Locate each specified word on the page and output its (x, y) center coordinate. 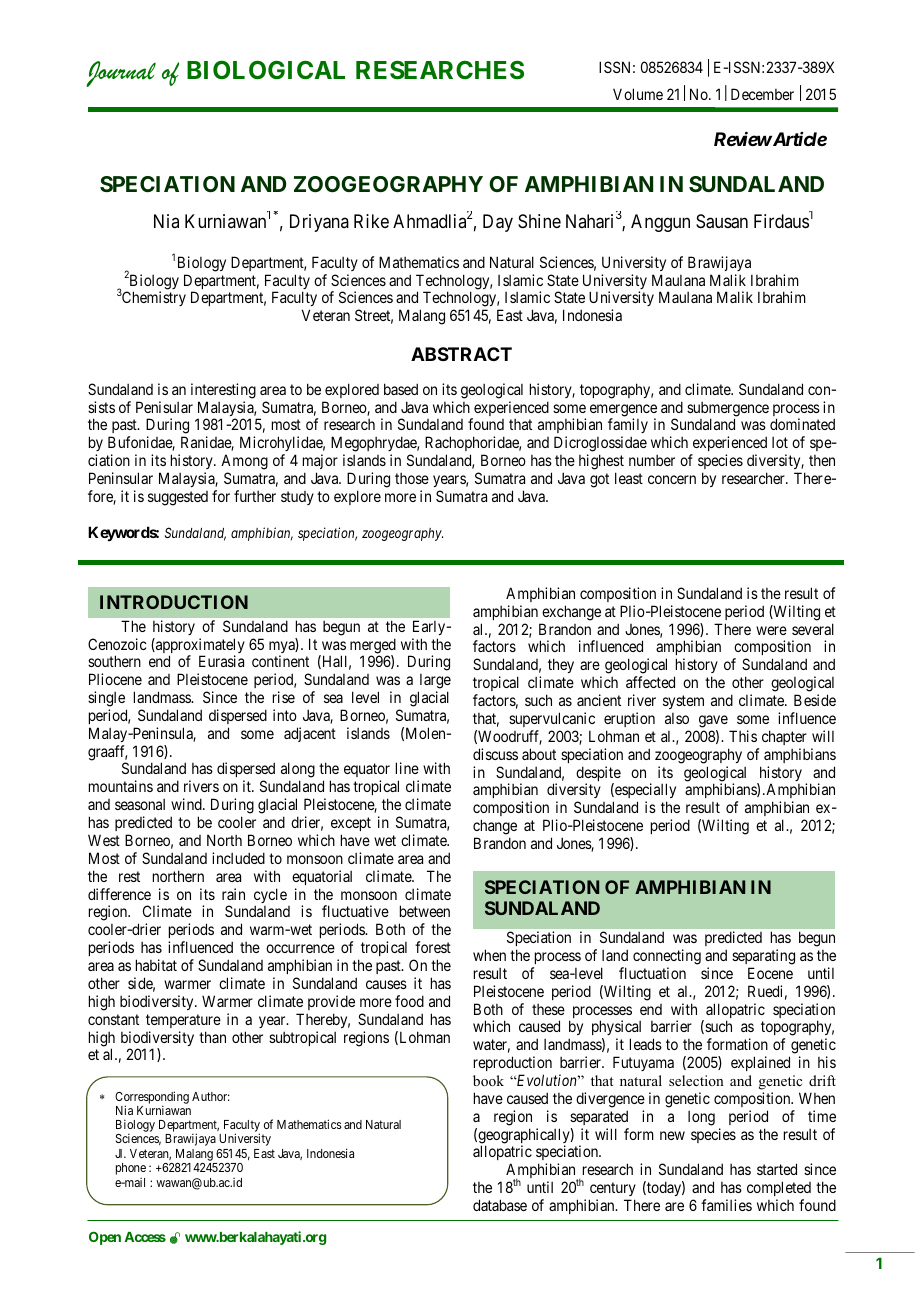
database (500, 1205)
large (435, 681)
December (762, 94)
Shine (539, 221)
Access (145, 1237)
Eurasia (221, 661)
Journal (121, 74)
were (771, 630)
